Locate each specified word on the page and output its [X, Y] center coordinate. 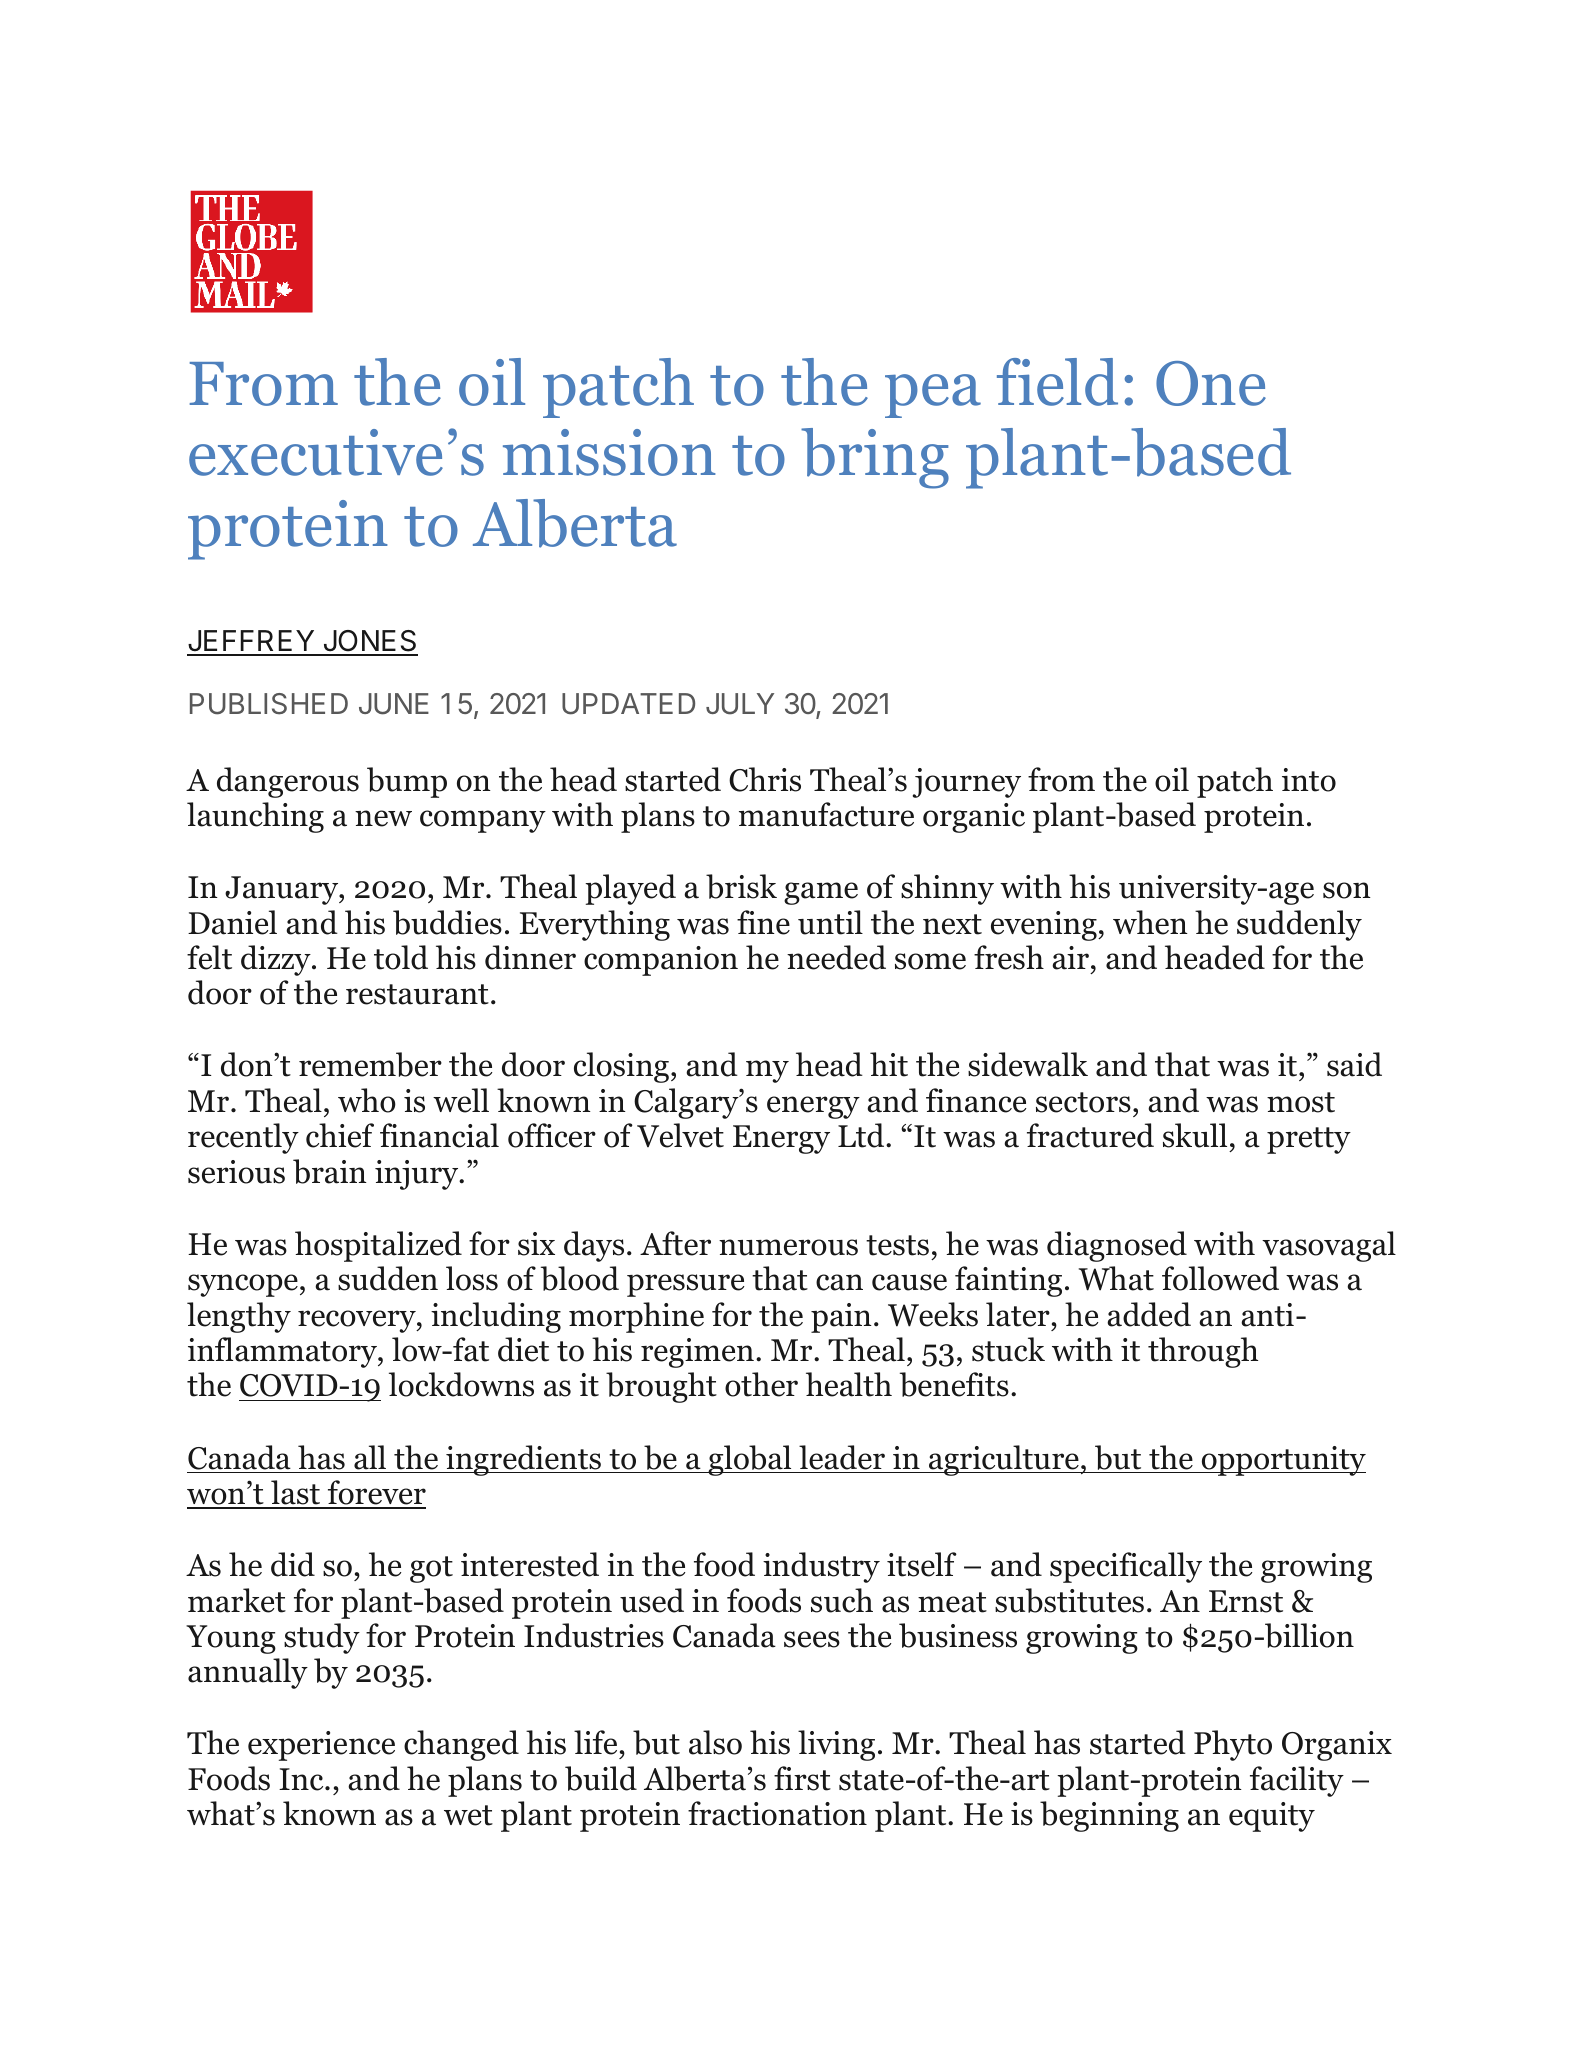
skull [1195, 1135]
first [802, 1778]
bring [875, 458]
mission [609, 452]
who [367, 1100]
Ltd [862, 1135]
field [1057, 382]
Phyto [1233, 1745]
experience [321, 1746]
